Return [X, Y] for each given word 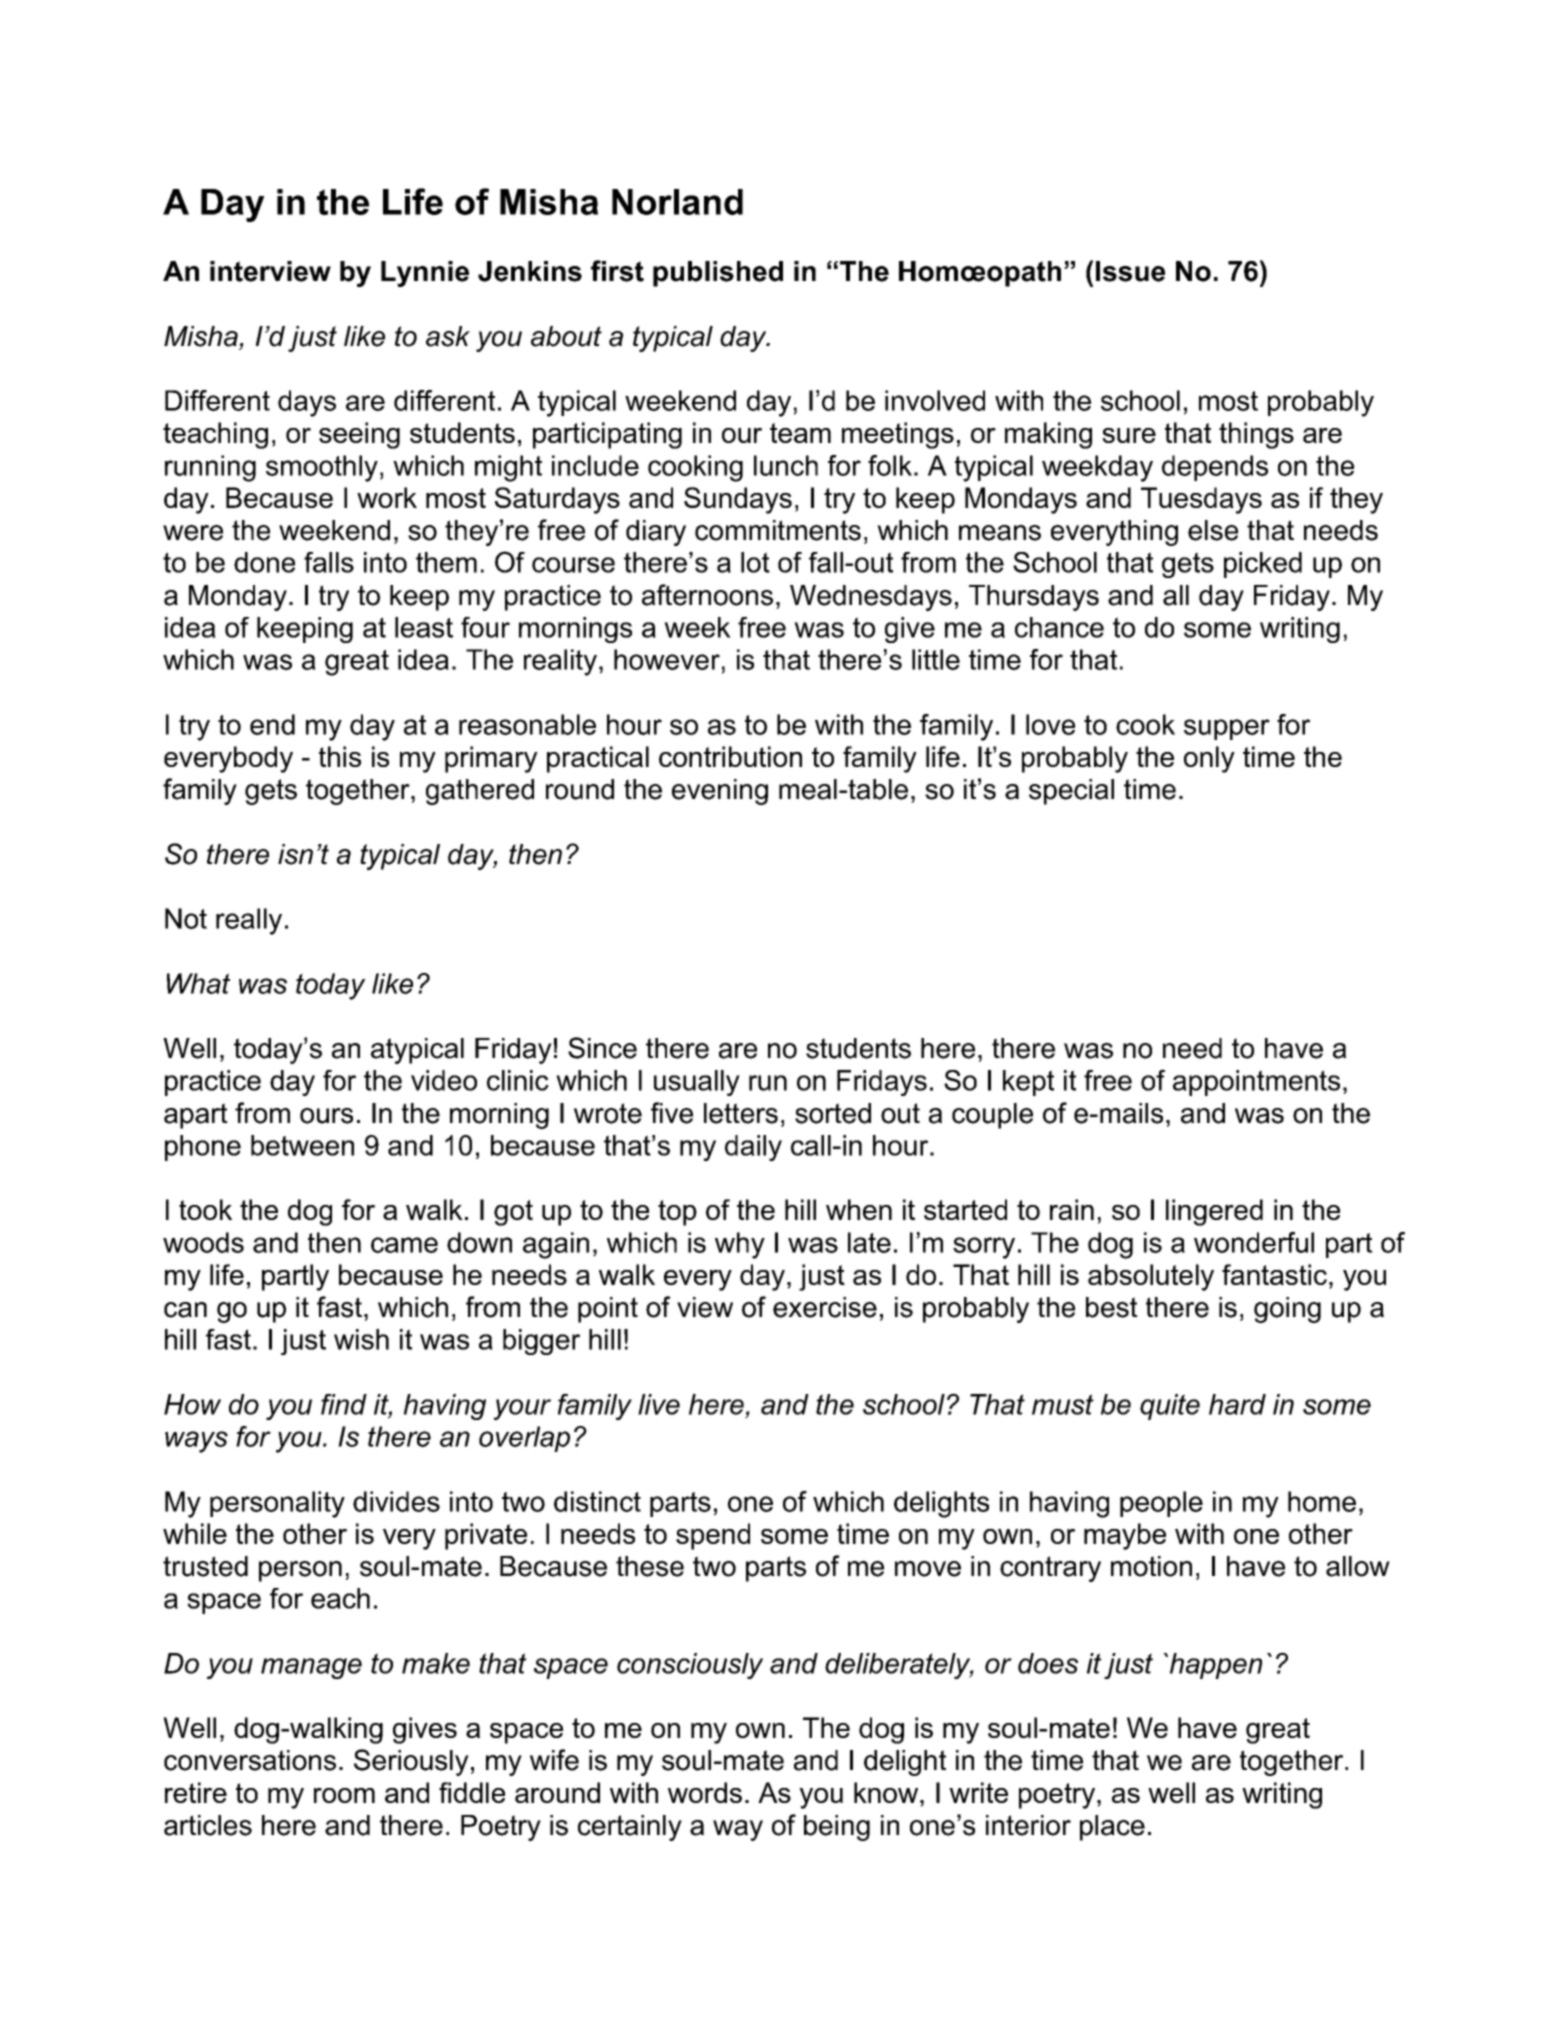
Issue [1130, 271]
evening [720, 792]
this [340, 756]
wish [361, 1339]
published [718, 274]
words [705, 1792]
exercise [825, 1307]
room [344, 1795]
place [1112, 1828]
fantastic [1274, 1274]
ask [448, 336]
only [1209, 759]
